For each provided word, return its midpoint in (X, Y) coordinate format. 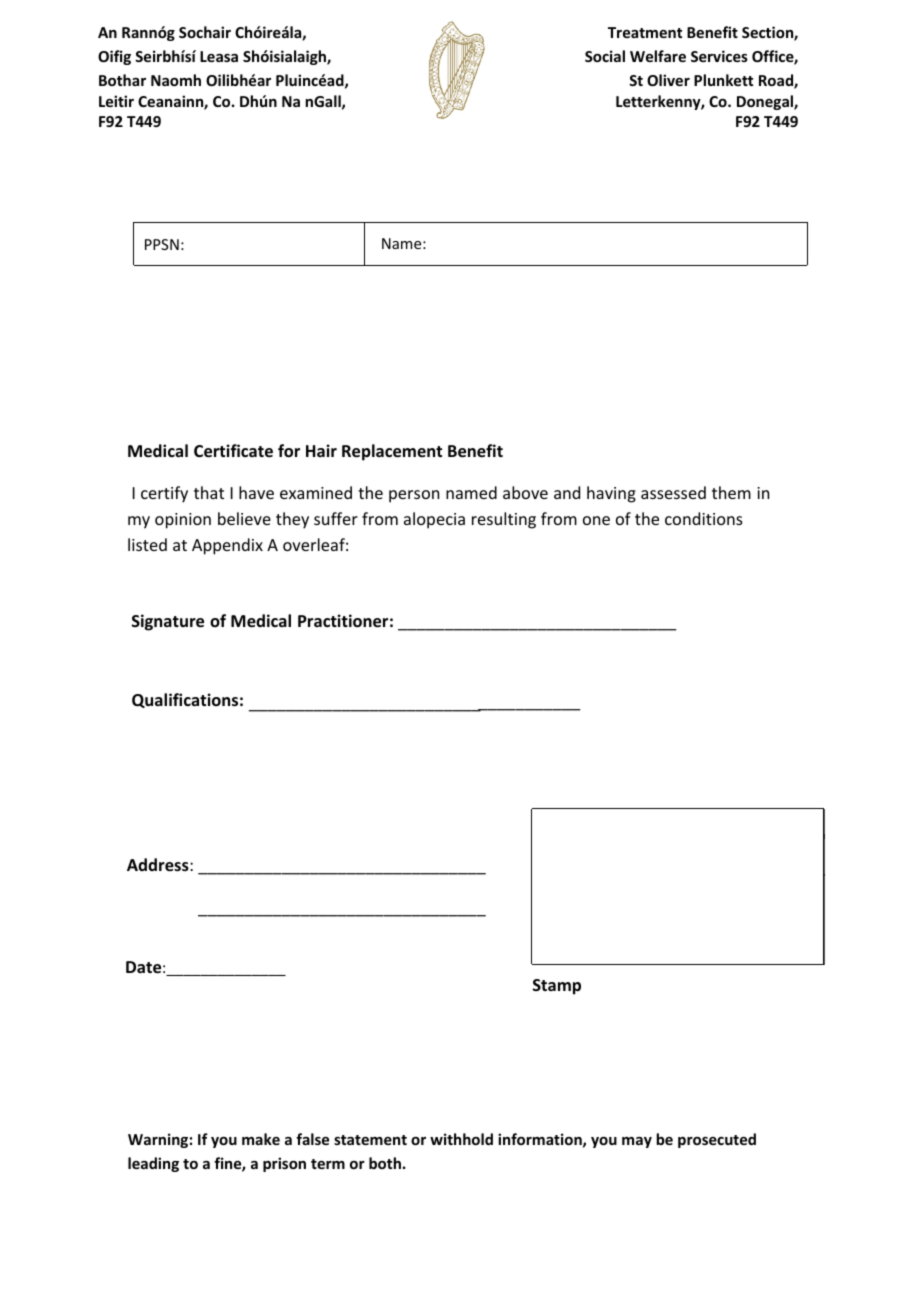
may (637, 1142)
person (414, 496)
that (209, 492)
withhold (461, 1139)
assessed (673, 492)
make (261, 1139)
